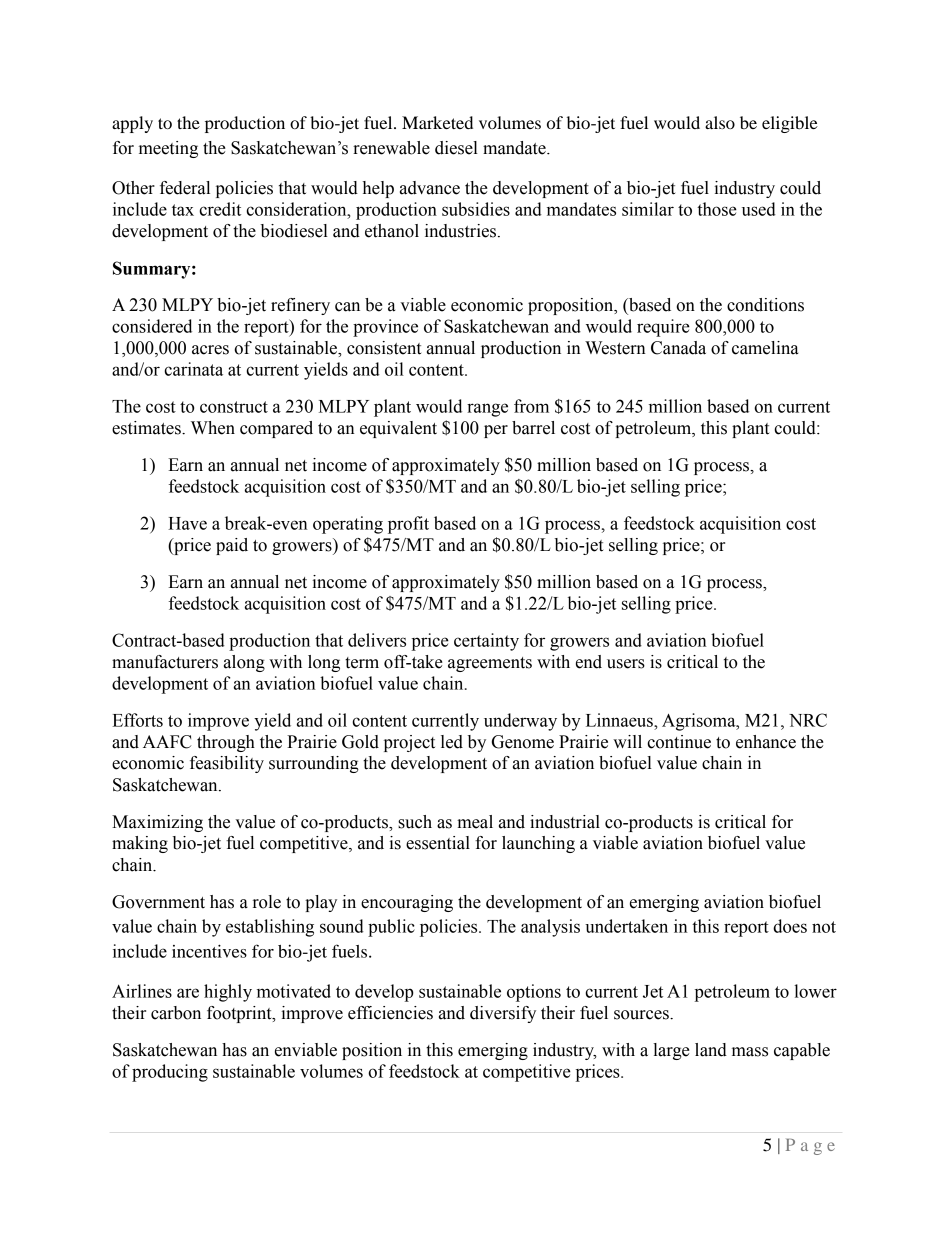 The width and height of the page is (952, 1233). Describe the element at coordinates (437, 122) in the page. I see `Marketed` at that location.
